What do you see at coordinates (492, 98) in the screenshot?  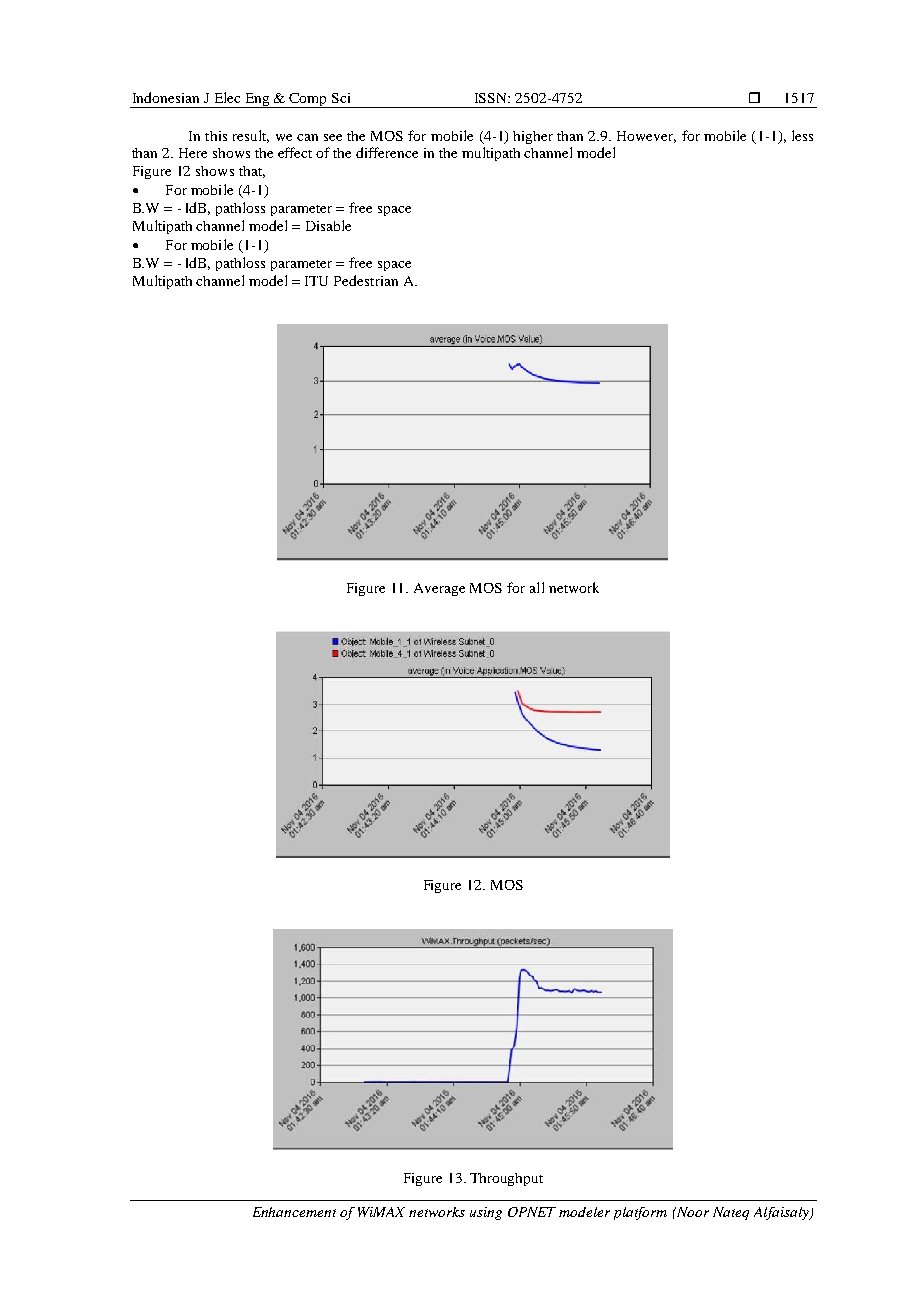 I see `ISSN` at bounding box center [492, 98].
